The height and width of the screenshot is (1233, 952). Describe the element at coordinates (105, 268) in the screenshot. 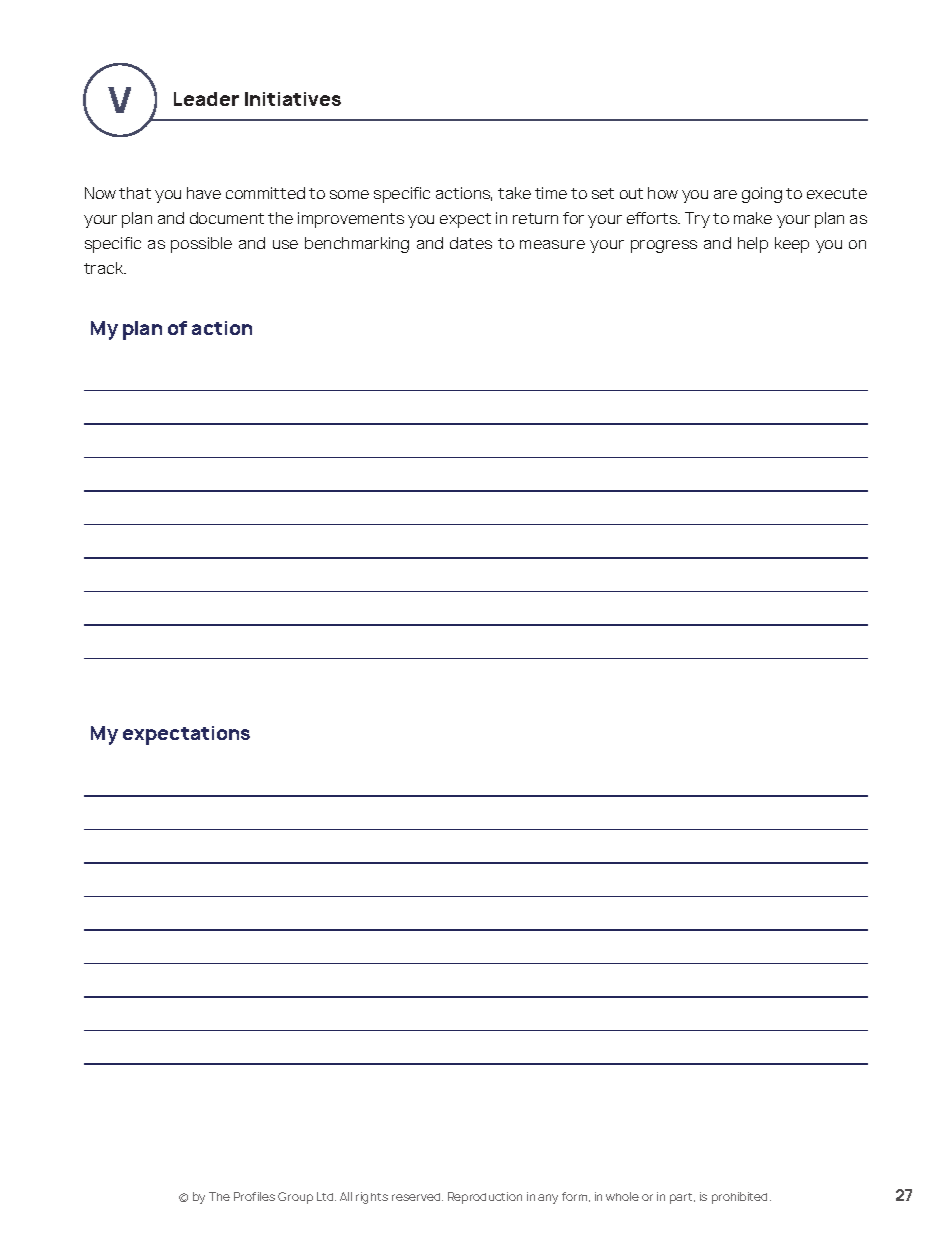

I see `track` at that location.
